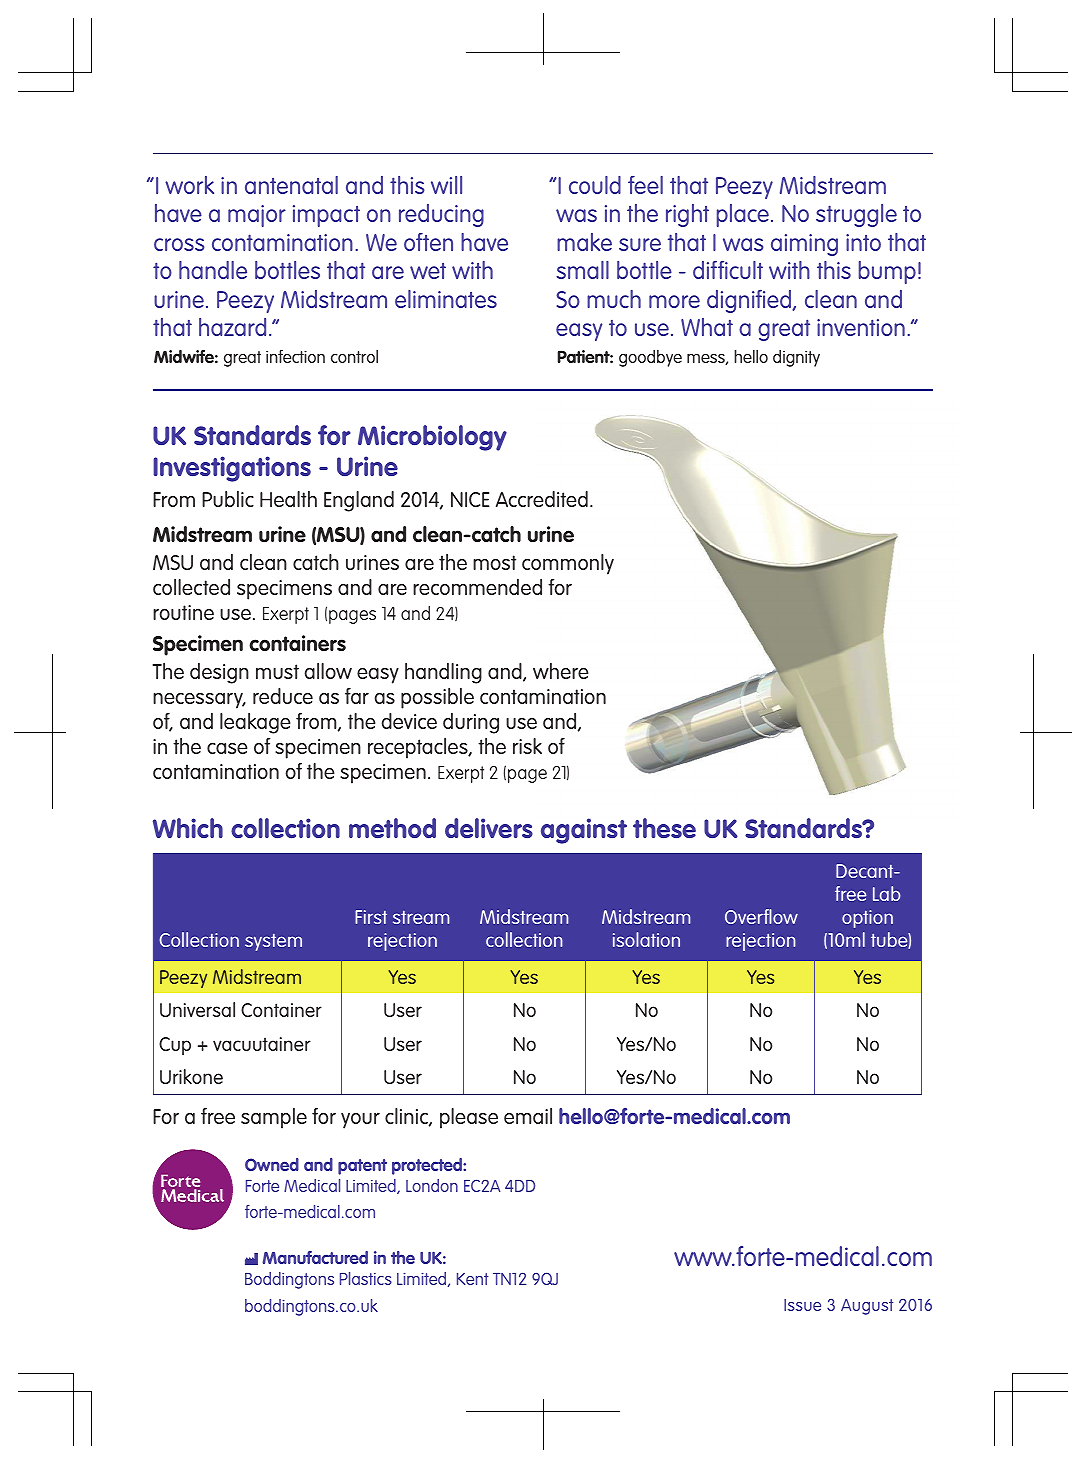 The image size is (1086, 1465). I want to click on leakage, so click(255, 723).
